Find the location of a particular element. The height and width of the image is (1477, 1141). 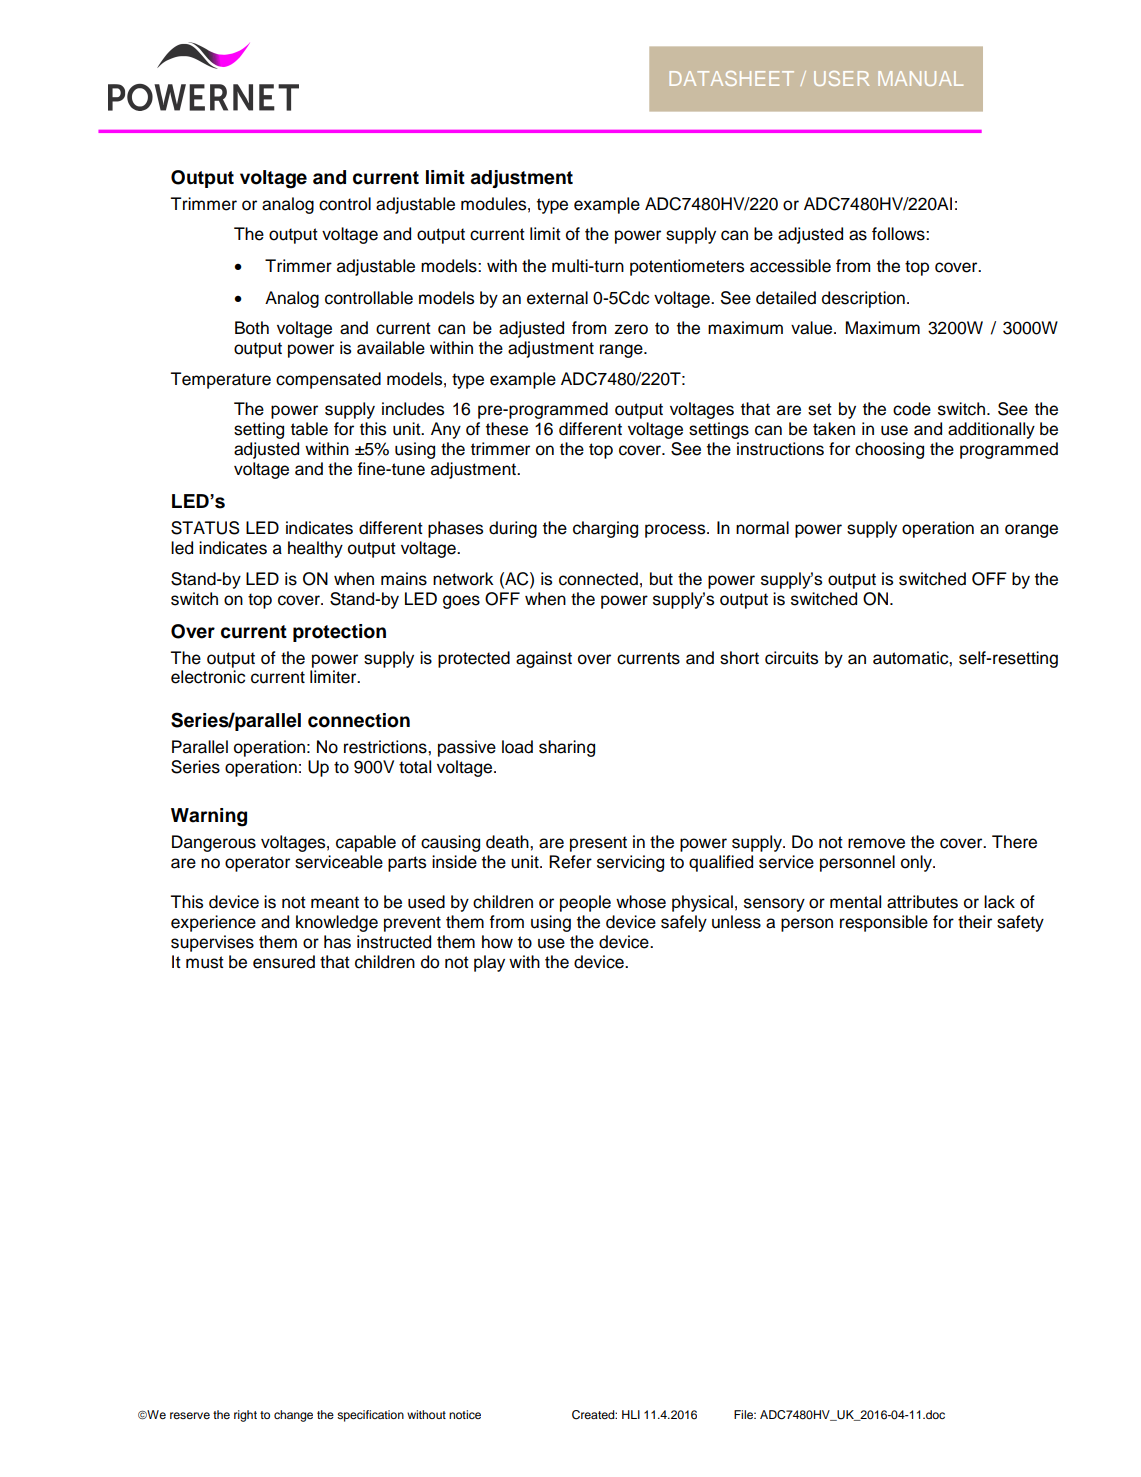

these is located at coordinates (507, 429).
